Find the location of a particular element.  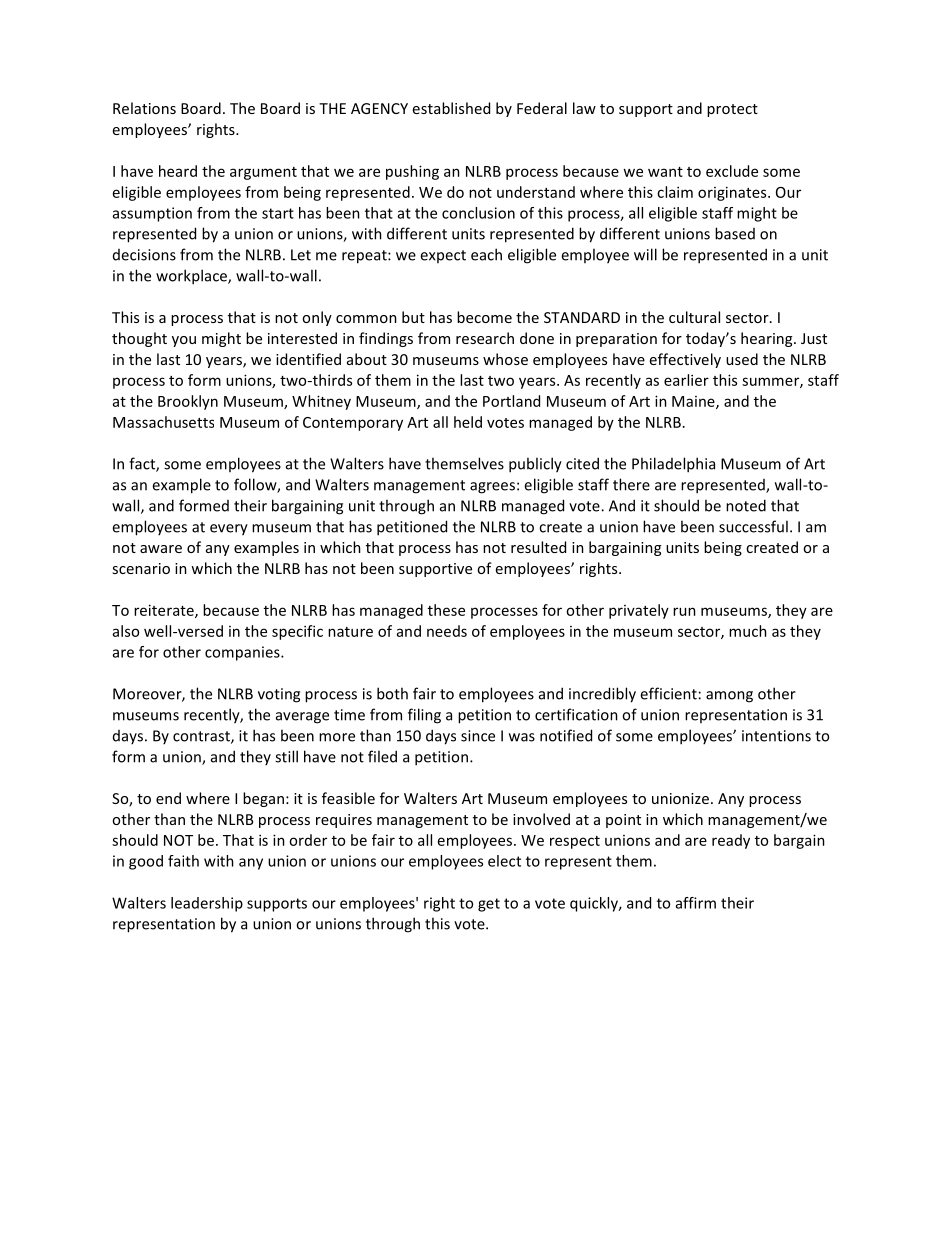

leadership is located at coordinates (207, 904).
